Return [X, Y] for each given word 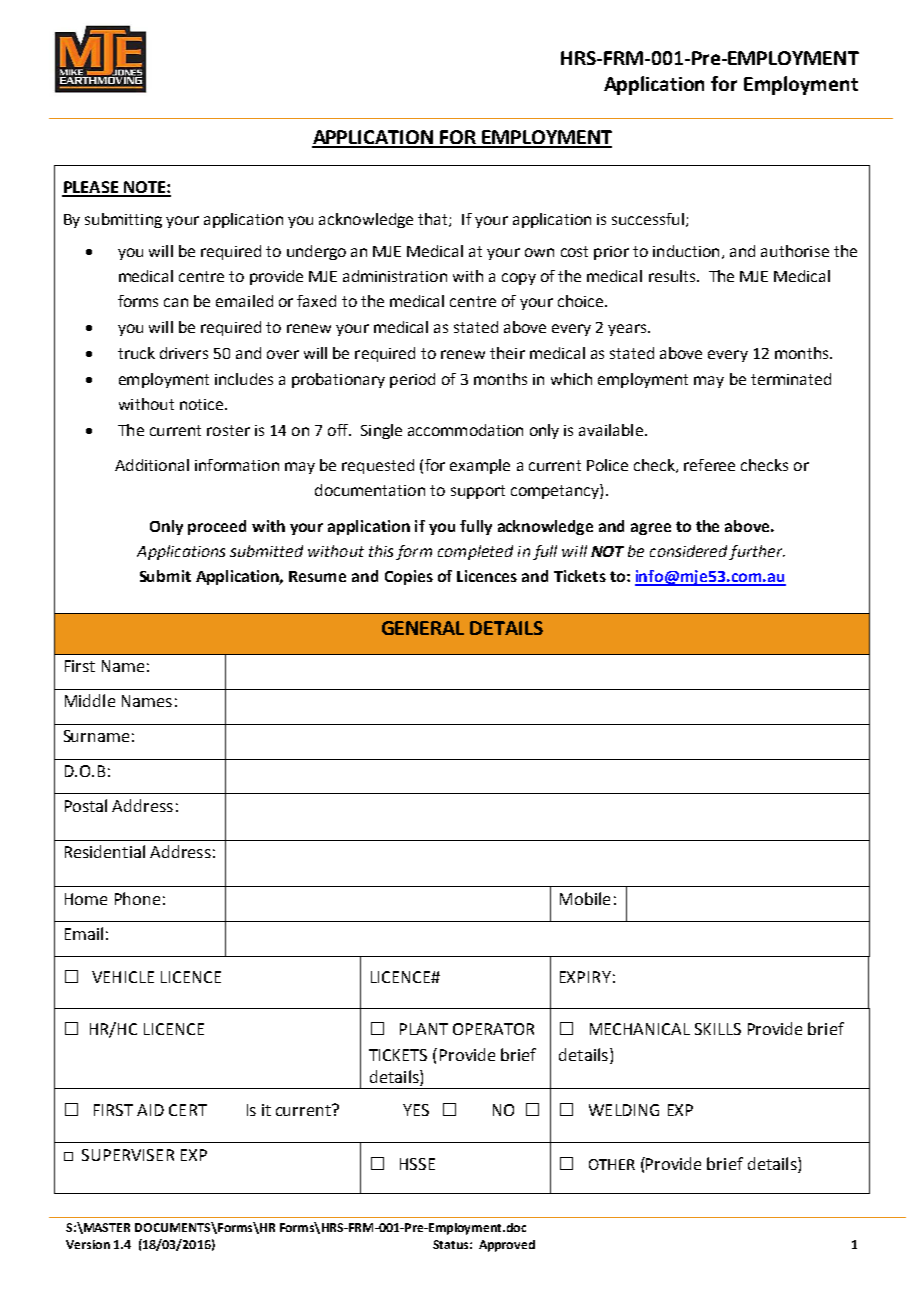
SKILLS [718, 1029]
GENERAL [423, 628]
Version [88, 1244]
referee [709, 465]
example [480, 466]
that [434, 220]
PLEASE [91, 188]
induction [686, 251]
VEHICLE [123, 977]
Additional [152, 465]
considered [688, 551]
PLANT [424, 1029]
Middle [90, 700]
